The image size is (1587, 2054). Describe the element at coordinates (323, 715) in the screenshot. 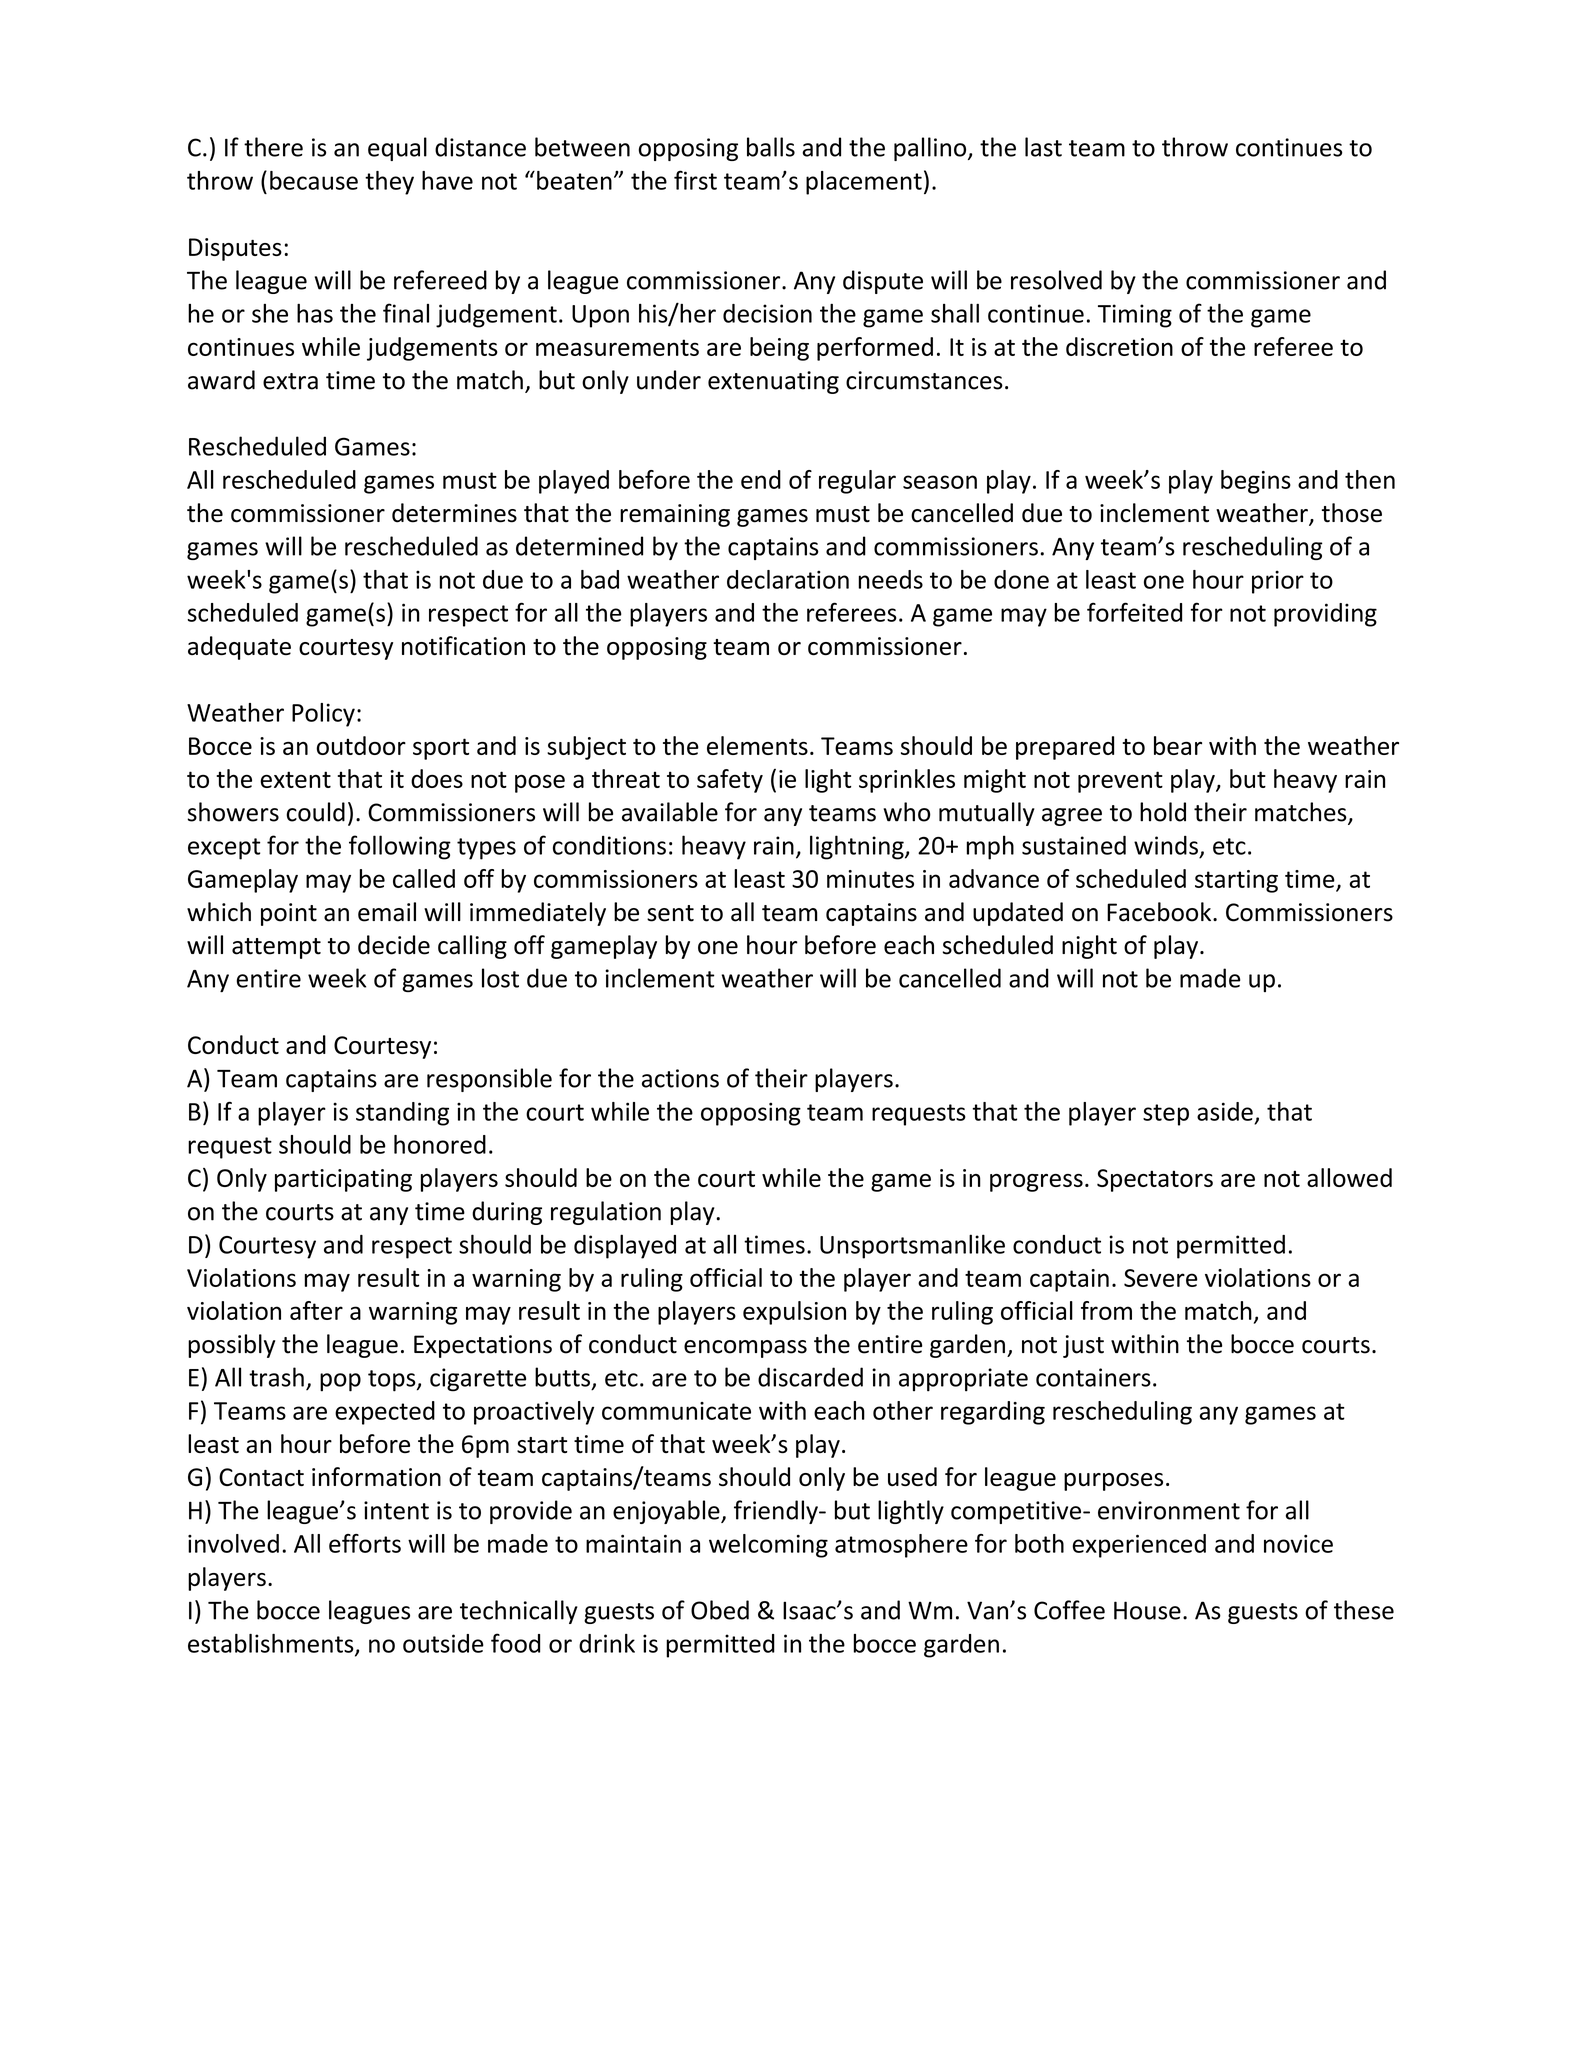

I see `Policy` at that location.
